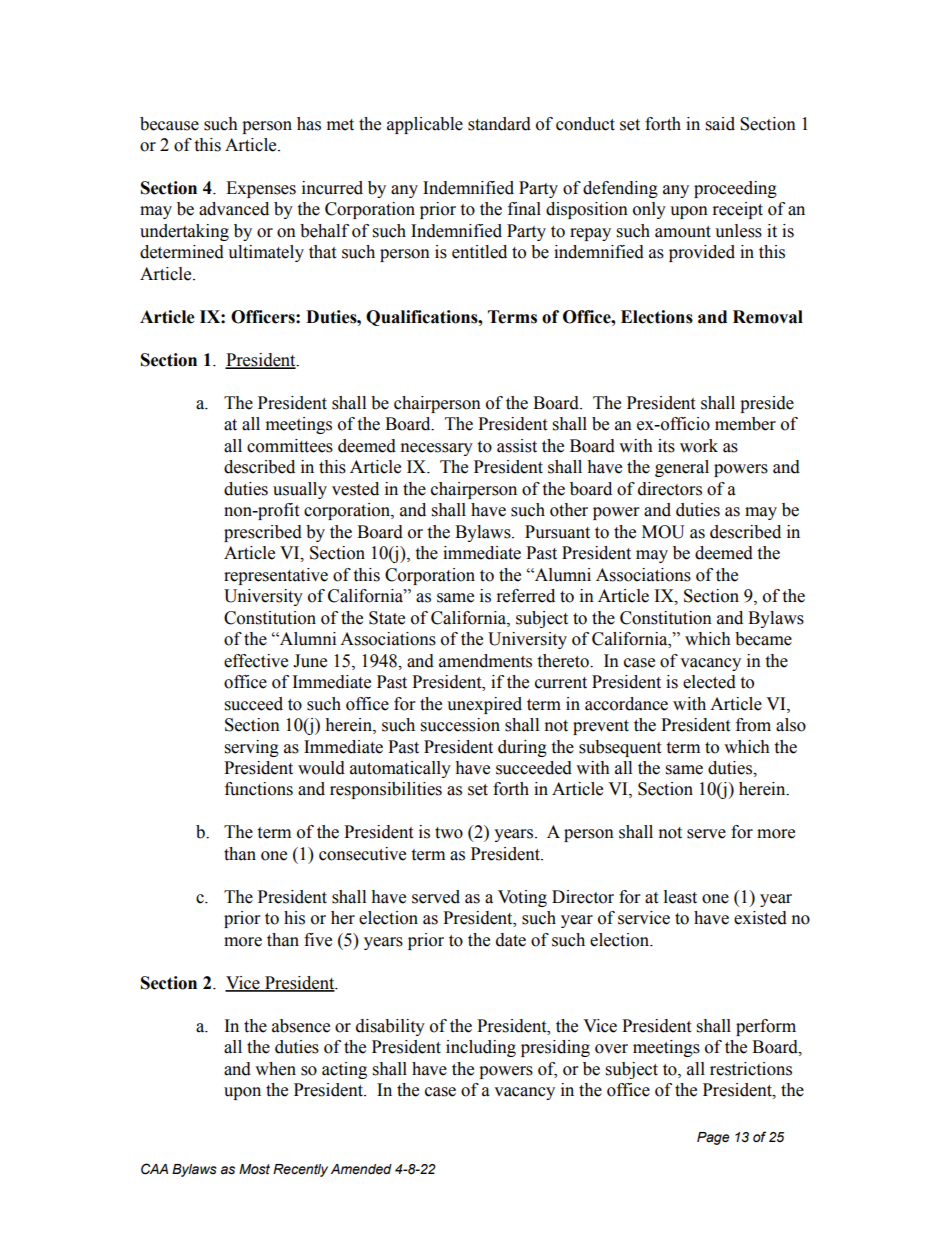 This screenshot has width=952, height=1233. I want to click on Voting, so click(522, 898).
